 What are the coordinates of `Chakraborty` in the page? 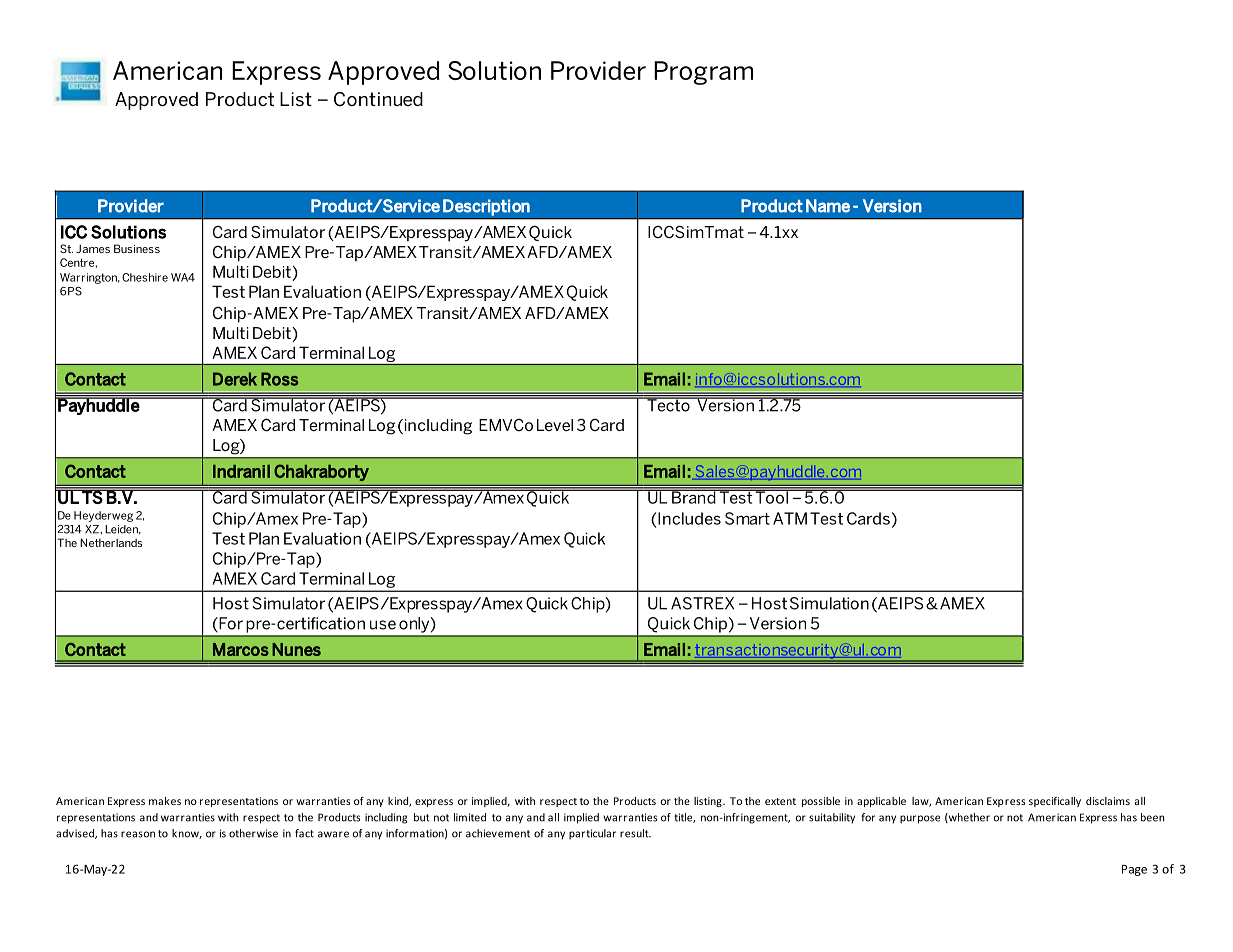 It's located at (321, 472).
